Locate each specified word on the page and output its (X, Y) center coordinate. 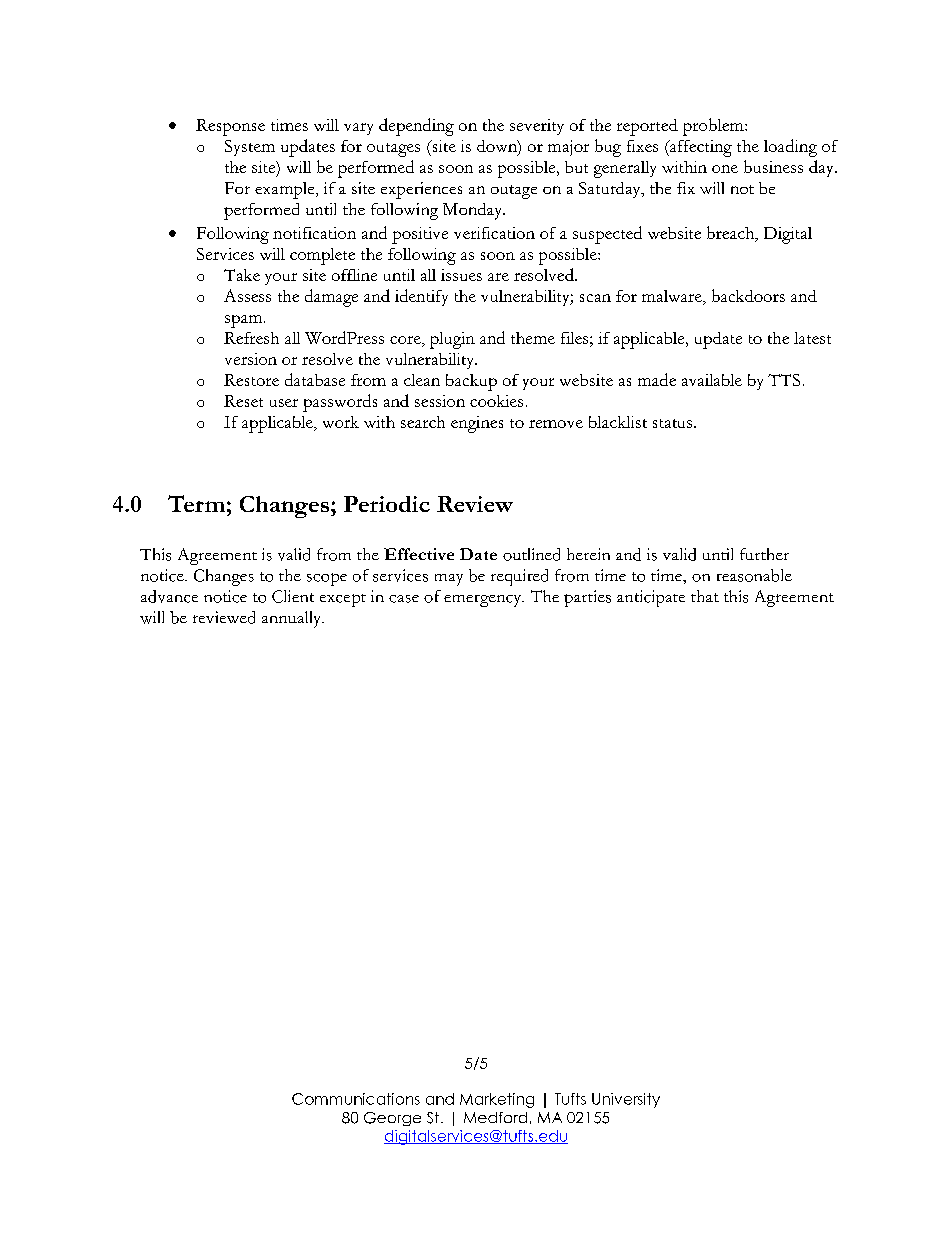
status (674, 423)
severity (537, 127)
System (250, 148)
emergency (484, 601)
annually (293, 619)
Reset (243, 401)
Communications (356, 1099)
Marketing (497, 1100)
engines (477, 424)
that (705, 596)
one (725, 169)
